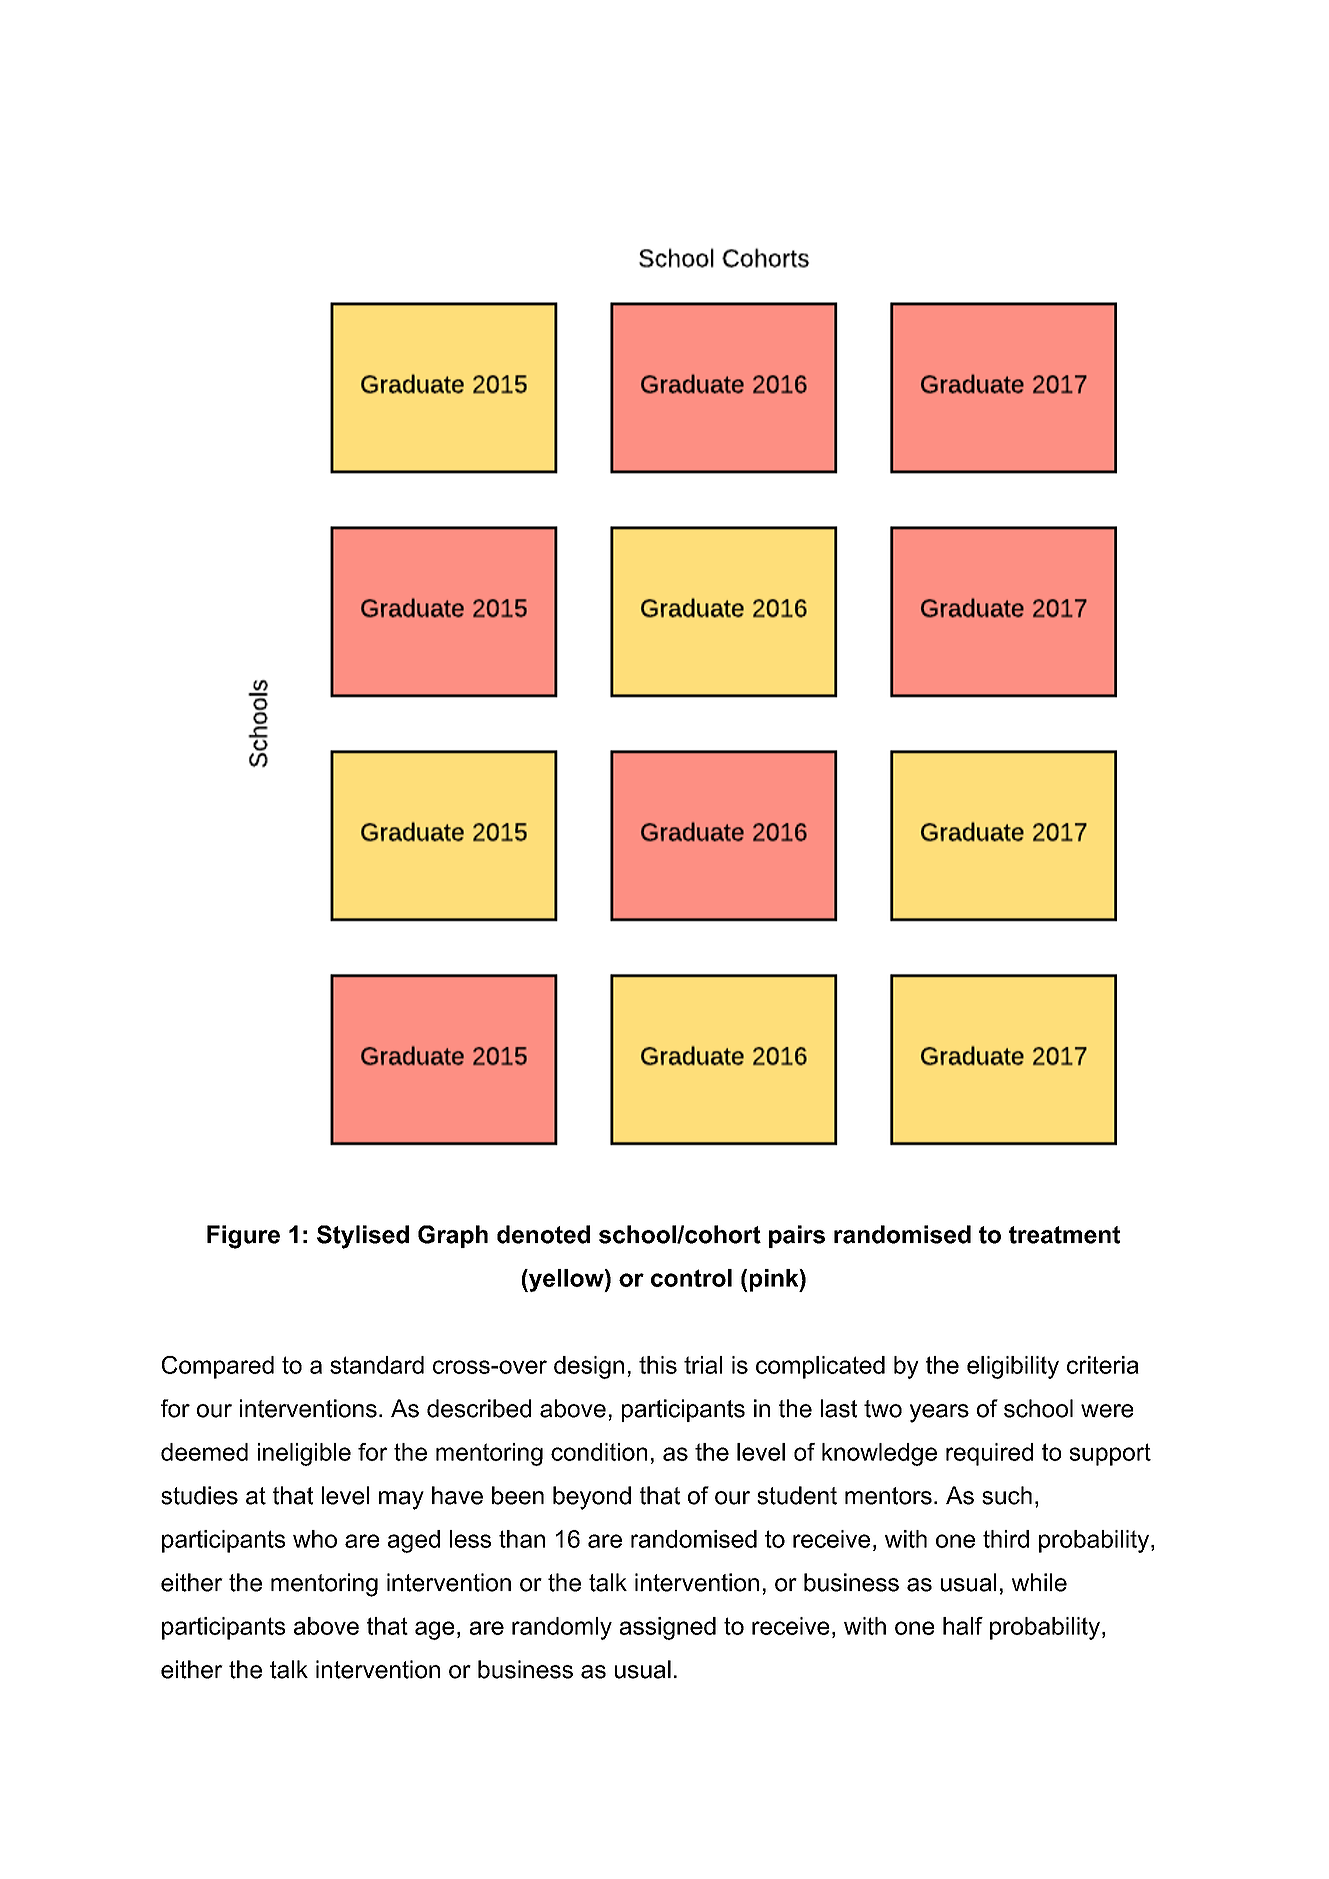 The height and width of the screenshot is (1879, 1329). I want to click on this, so click(658, 1365).
